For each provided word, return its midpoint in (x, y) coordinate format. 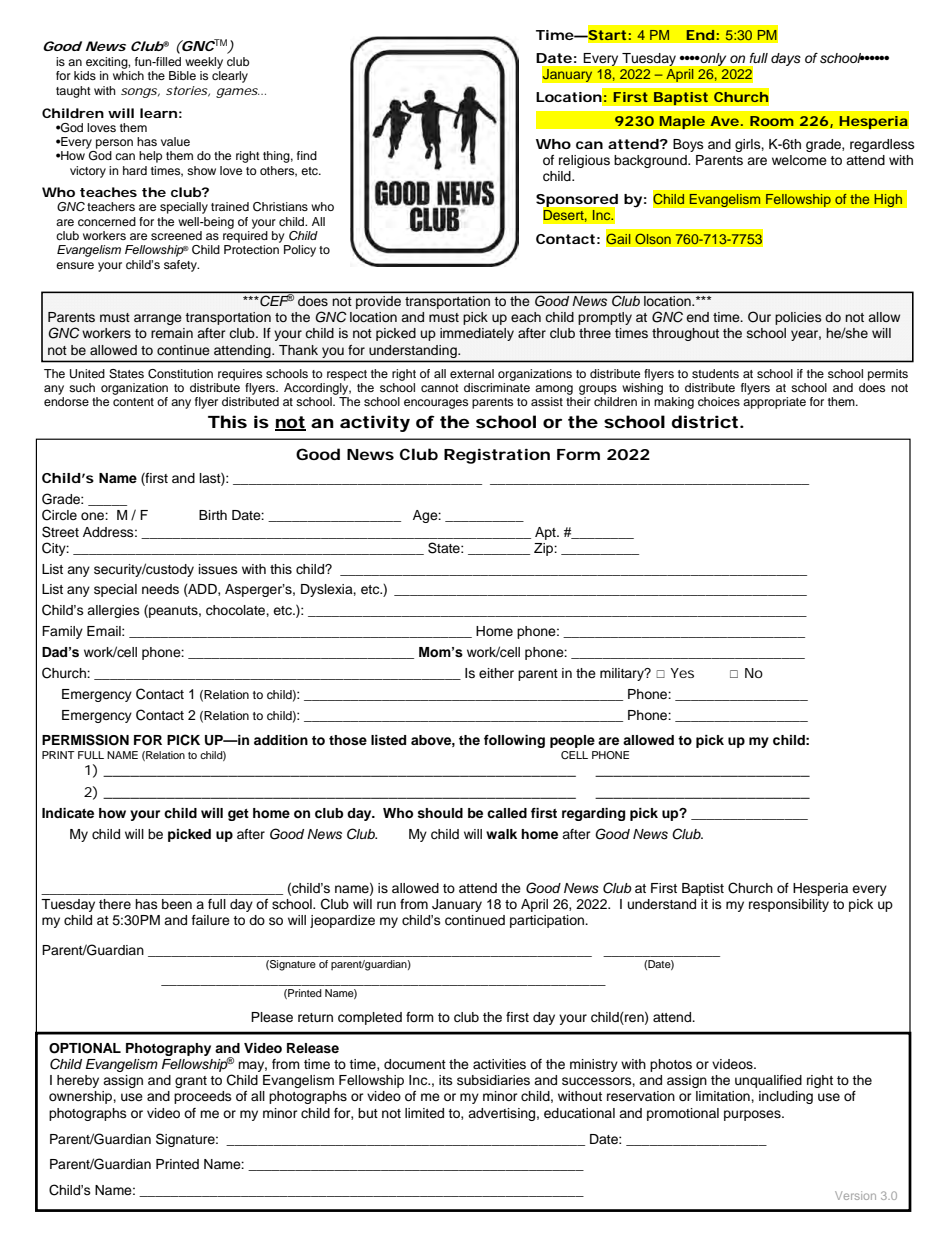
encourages (436, 404)
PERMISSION (85, 740)
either (496, 673)
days (786, 59)
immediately (477, 334)
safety (181, 266)
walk (501, 834)
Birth (213, 515)
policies (798, 318)
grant (191, 1082)
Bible (182, 75)
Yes (682, 673)
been (177, 904)
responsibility (789, 905)
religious (584, 161)
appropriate (774, 403)
